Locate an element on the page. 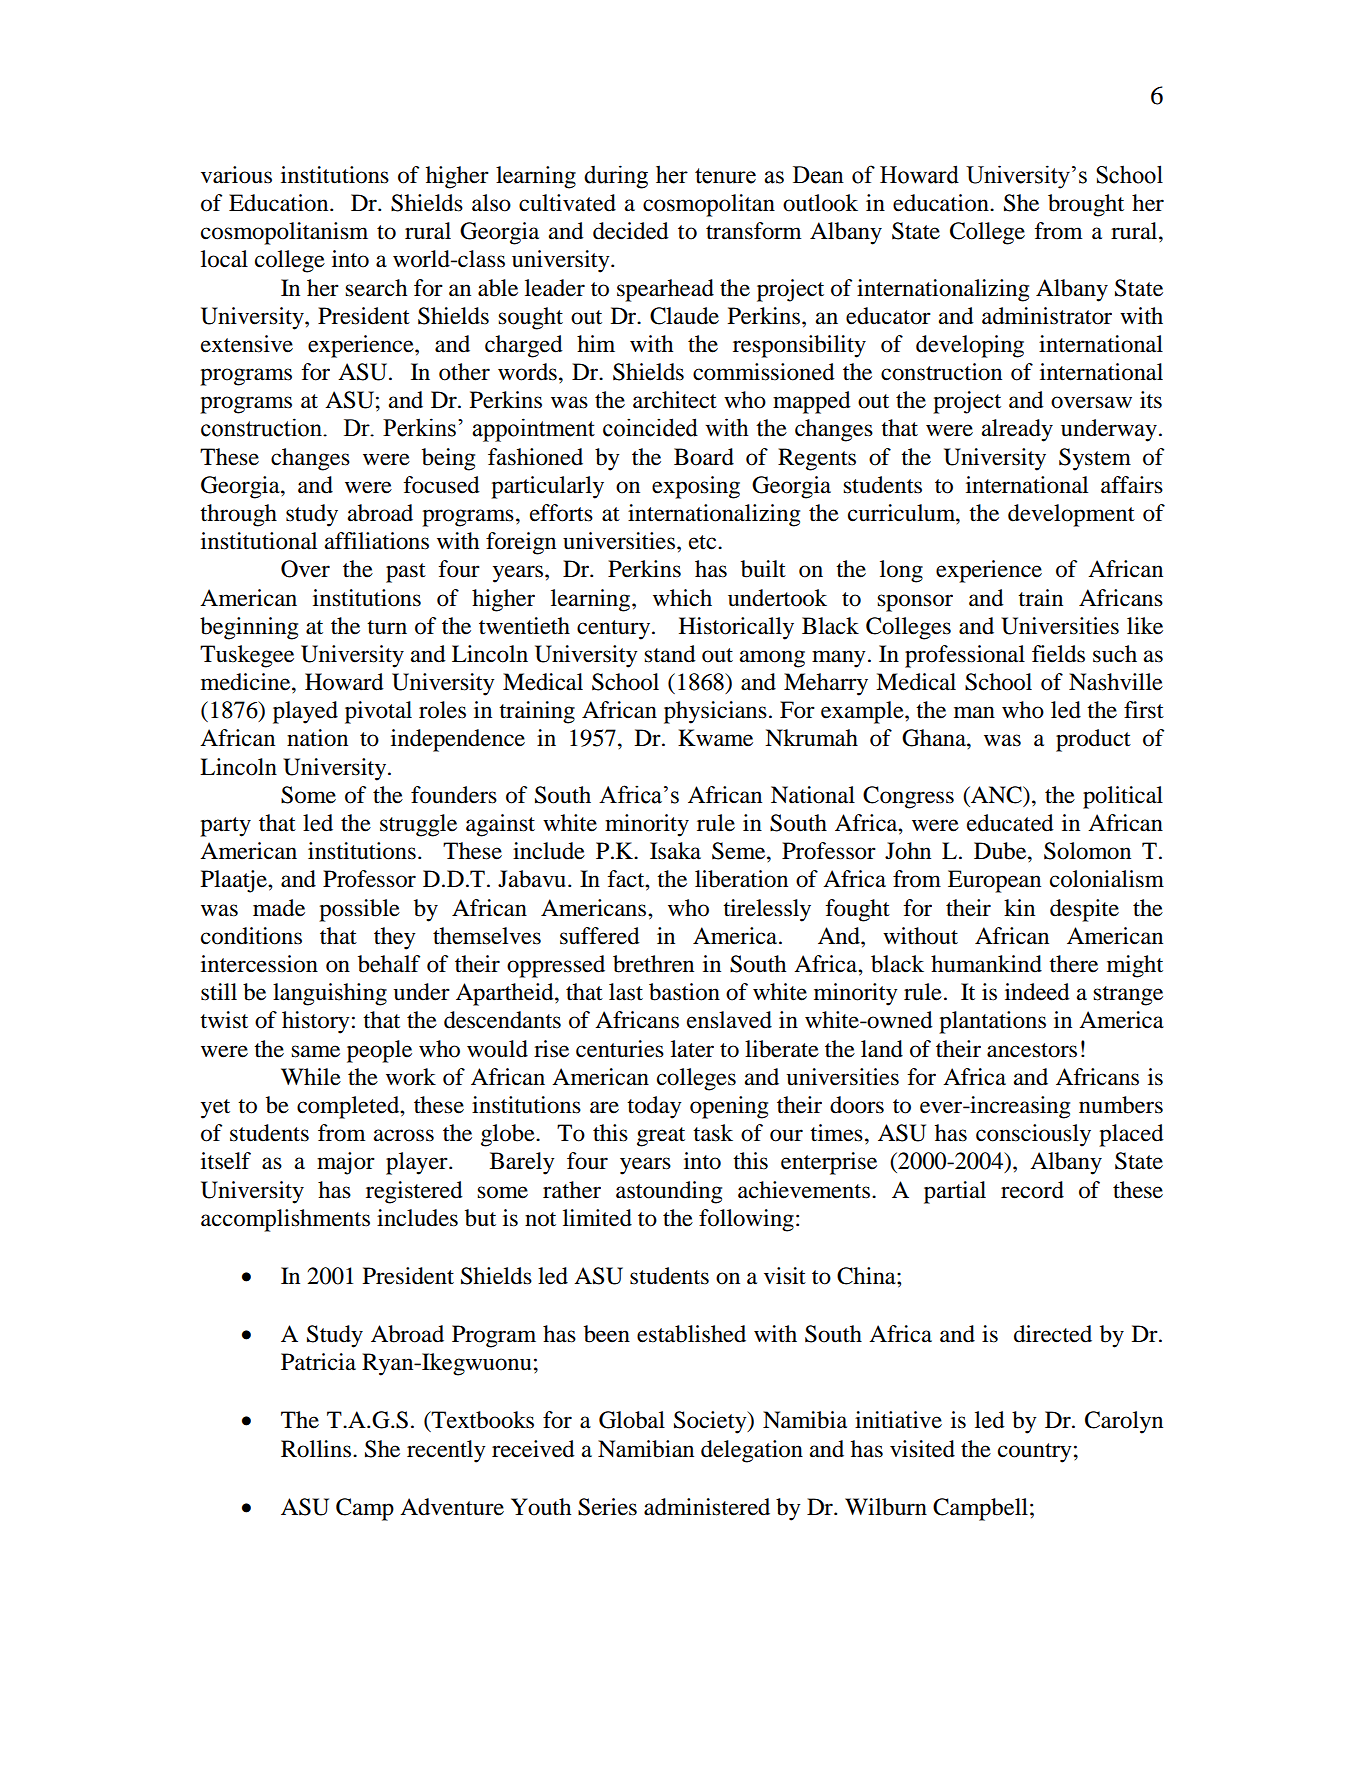 The width and height of the image is (1364, 1765). ancestors is located at coordinates (1032, 1050).
